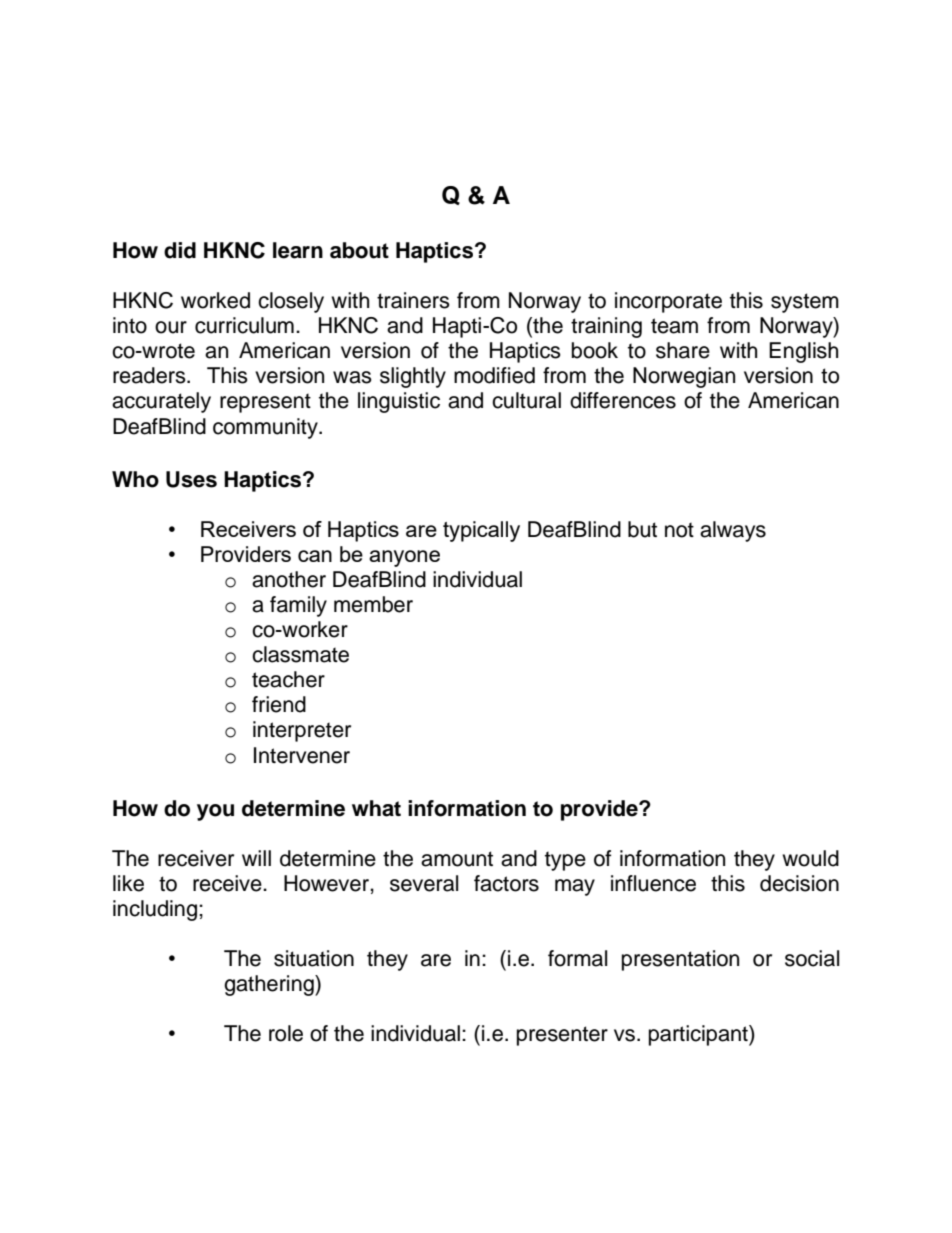 This page has height=1233, width=952. What do you see at coordinates (642, 529) in the page?
I see `but` at bounding box center [642, 529].
